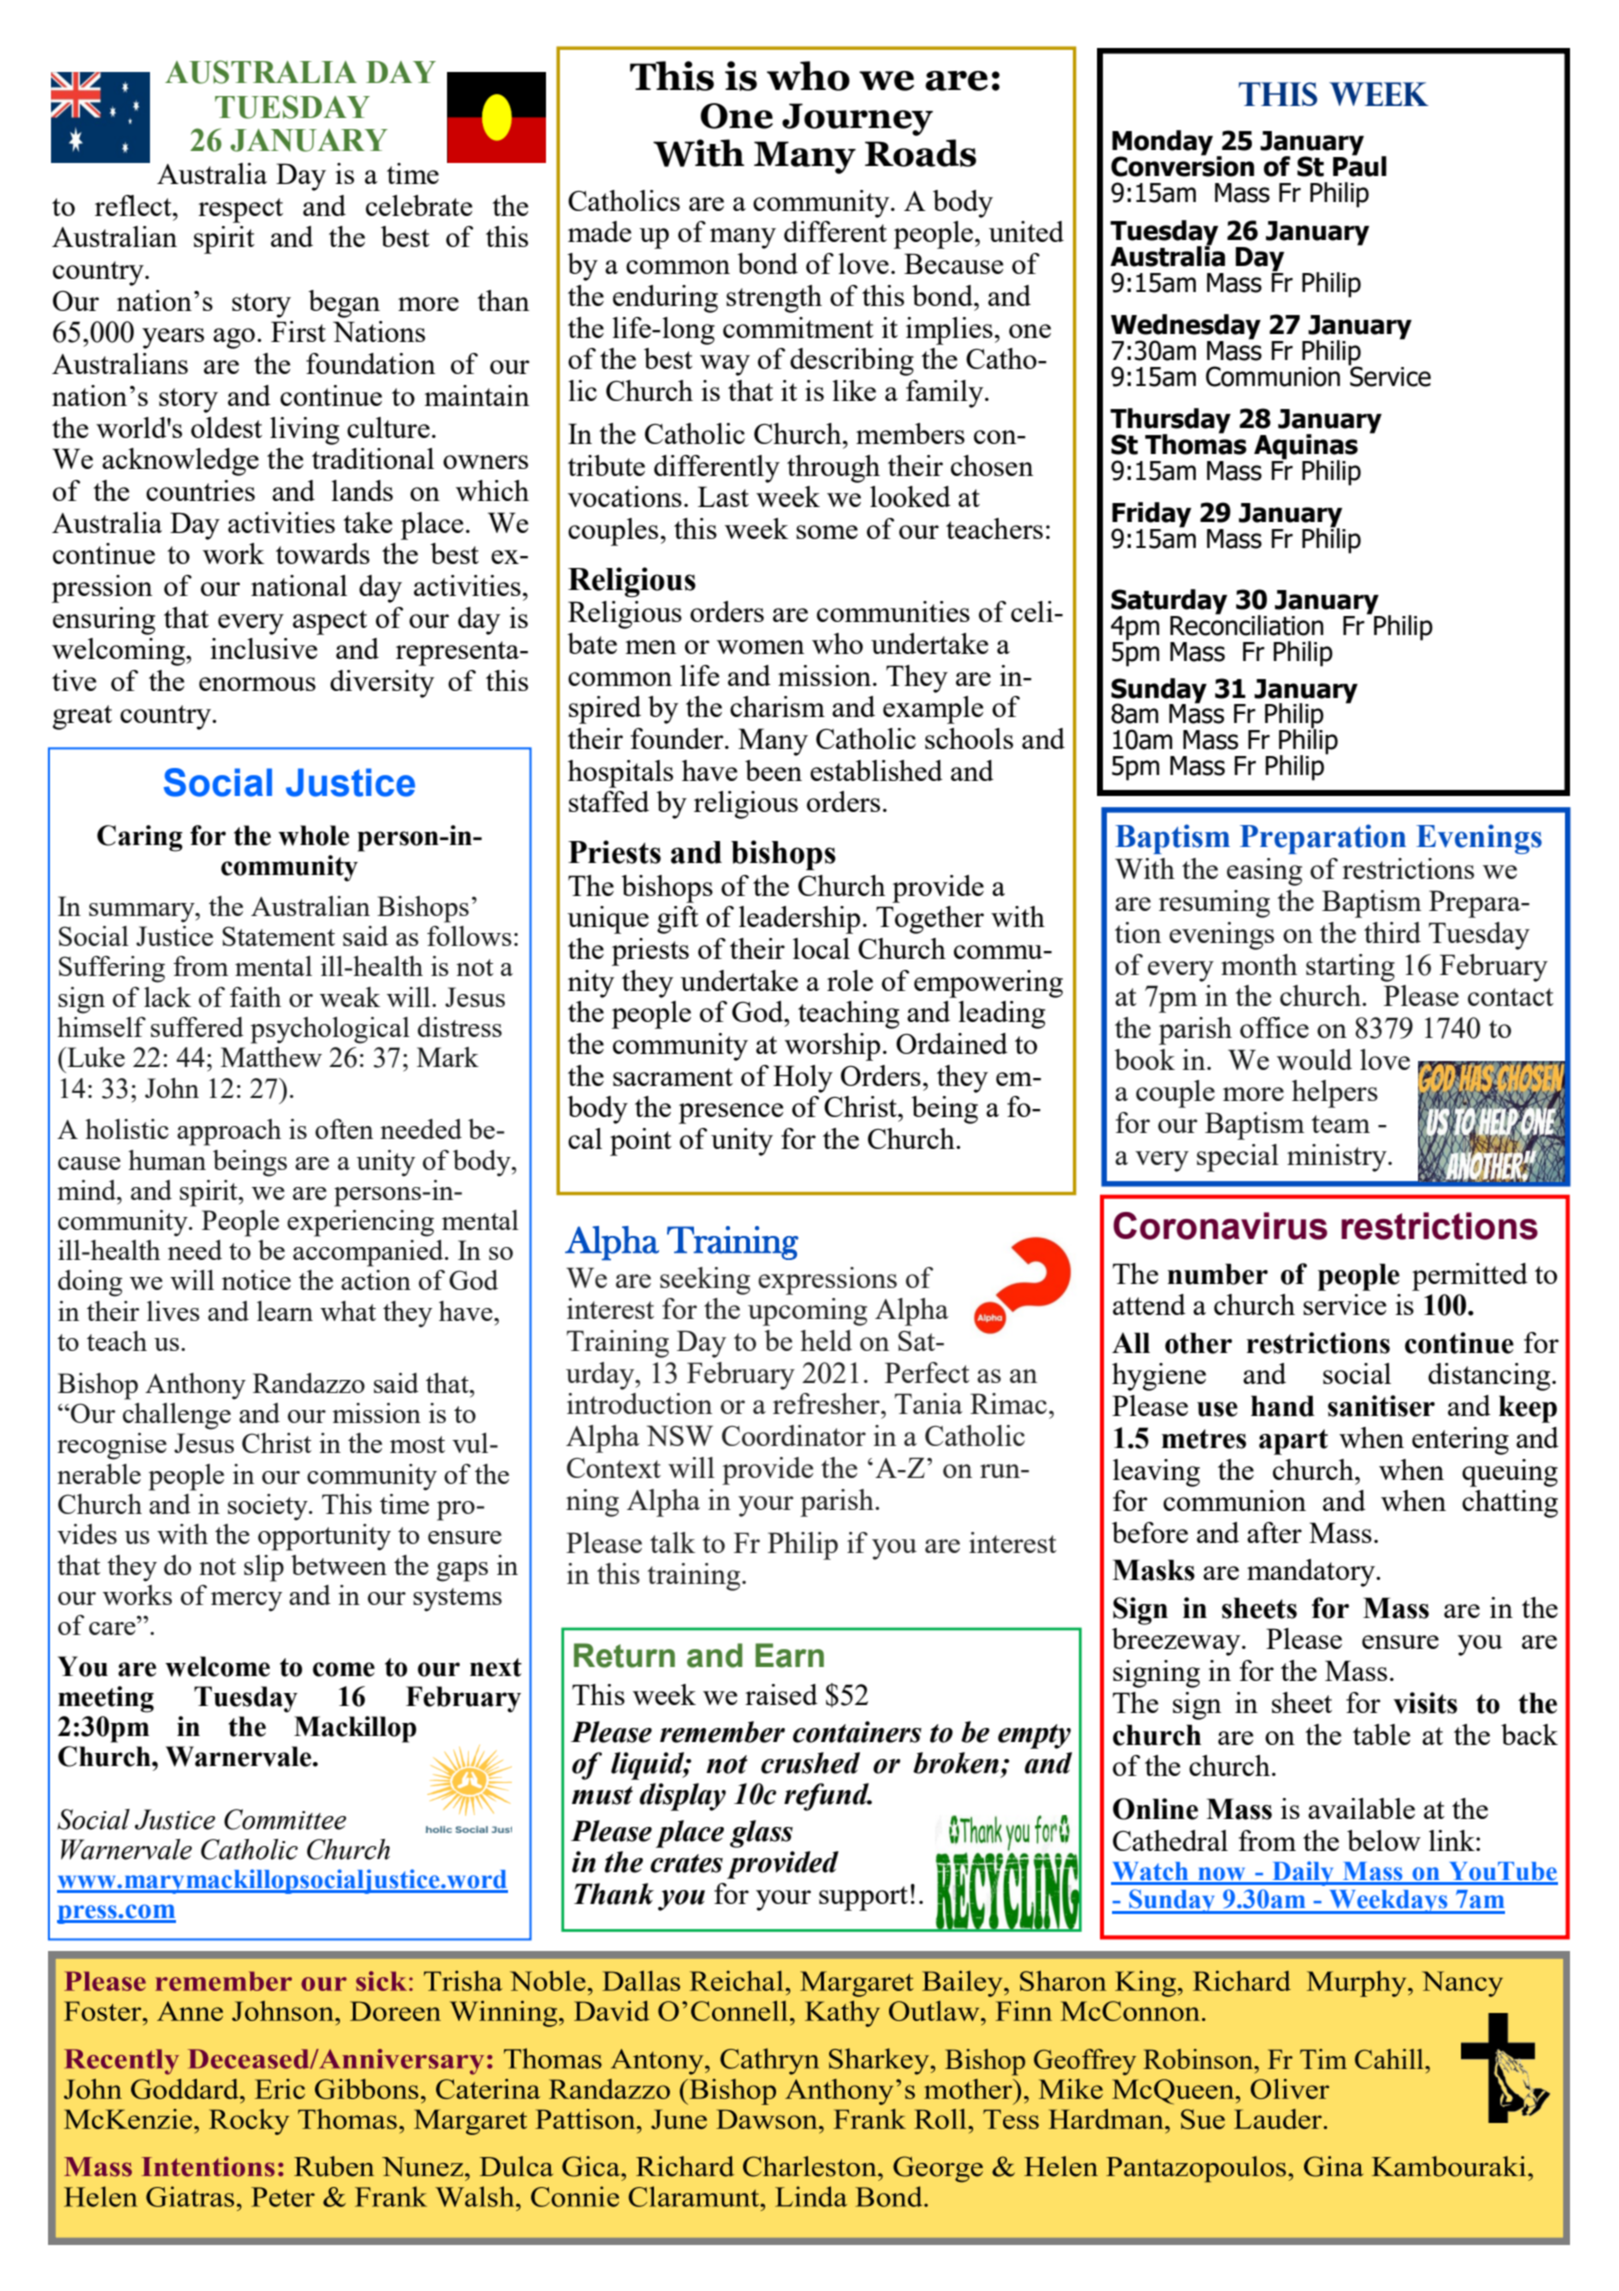  I want to click on Cahill, so click(1390, 2059).
